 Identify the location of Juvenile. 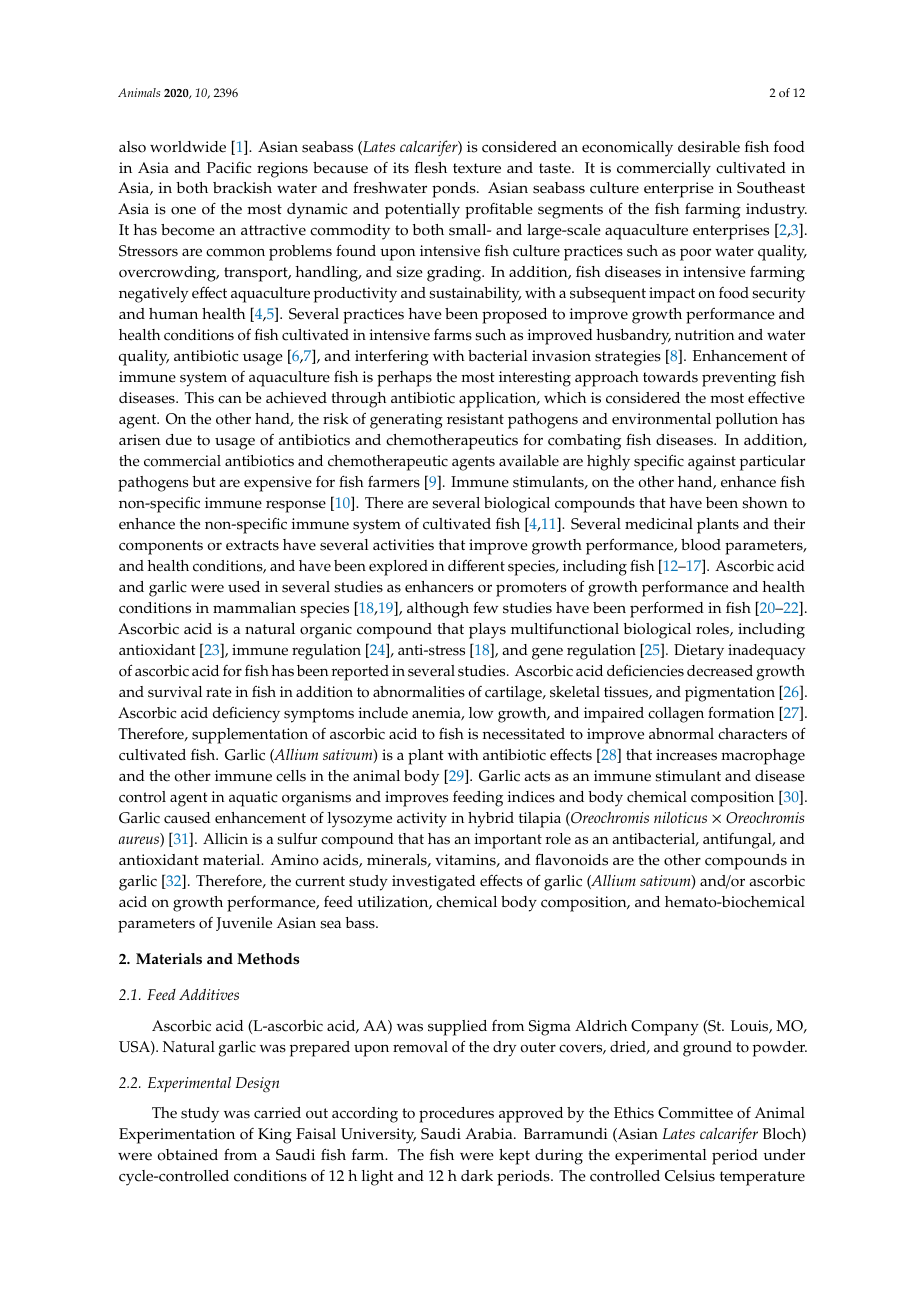
(244, 924).
